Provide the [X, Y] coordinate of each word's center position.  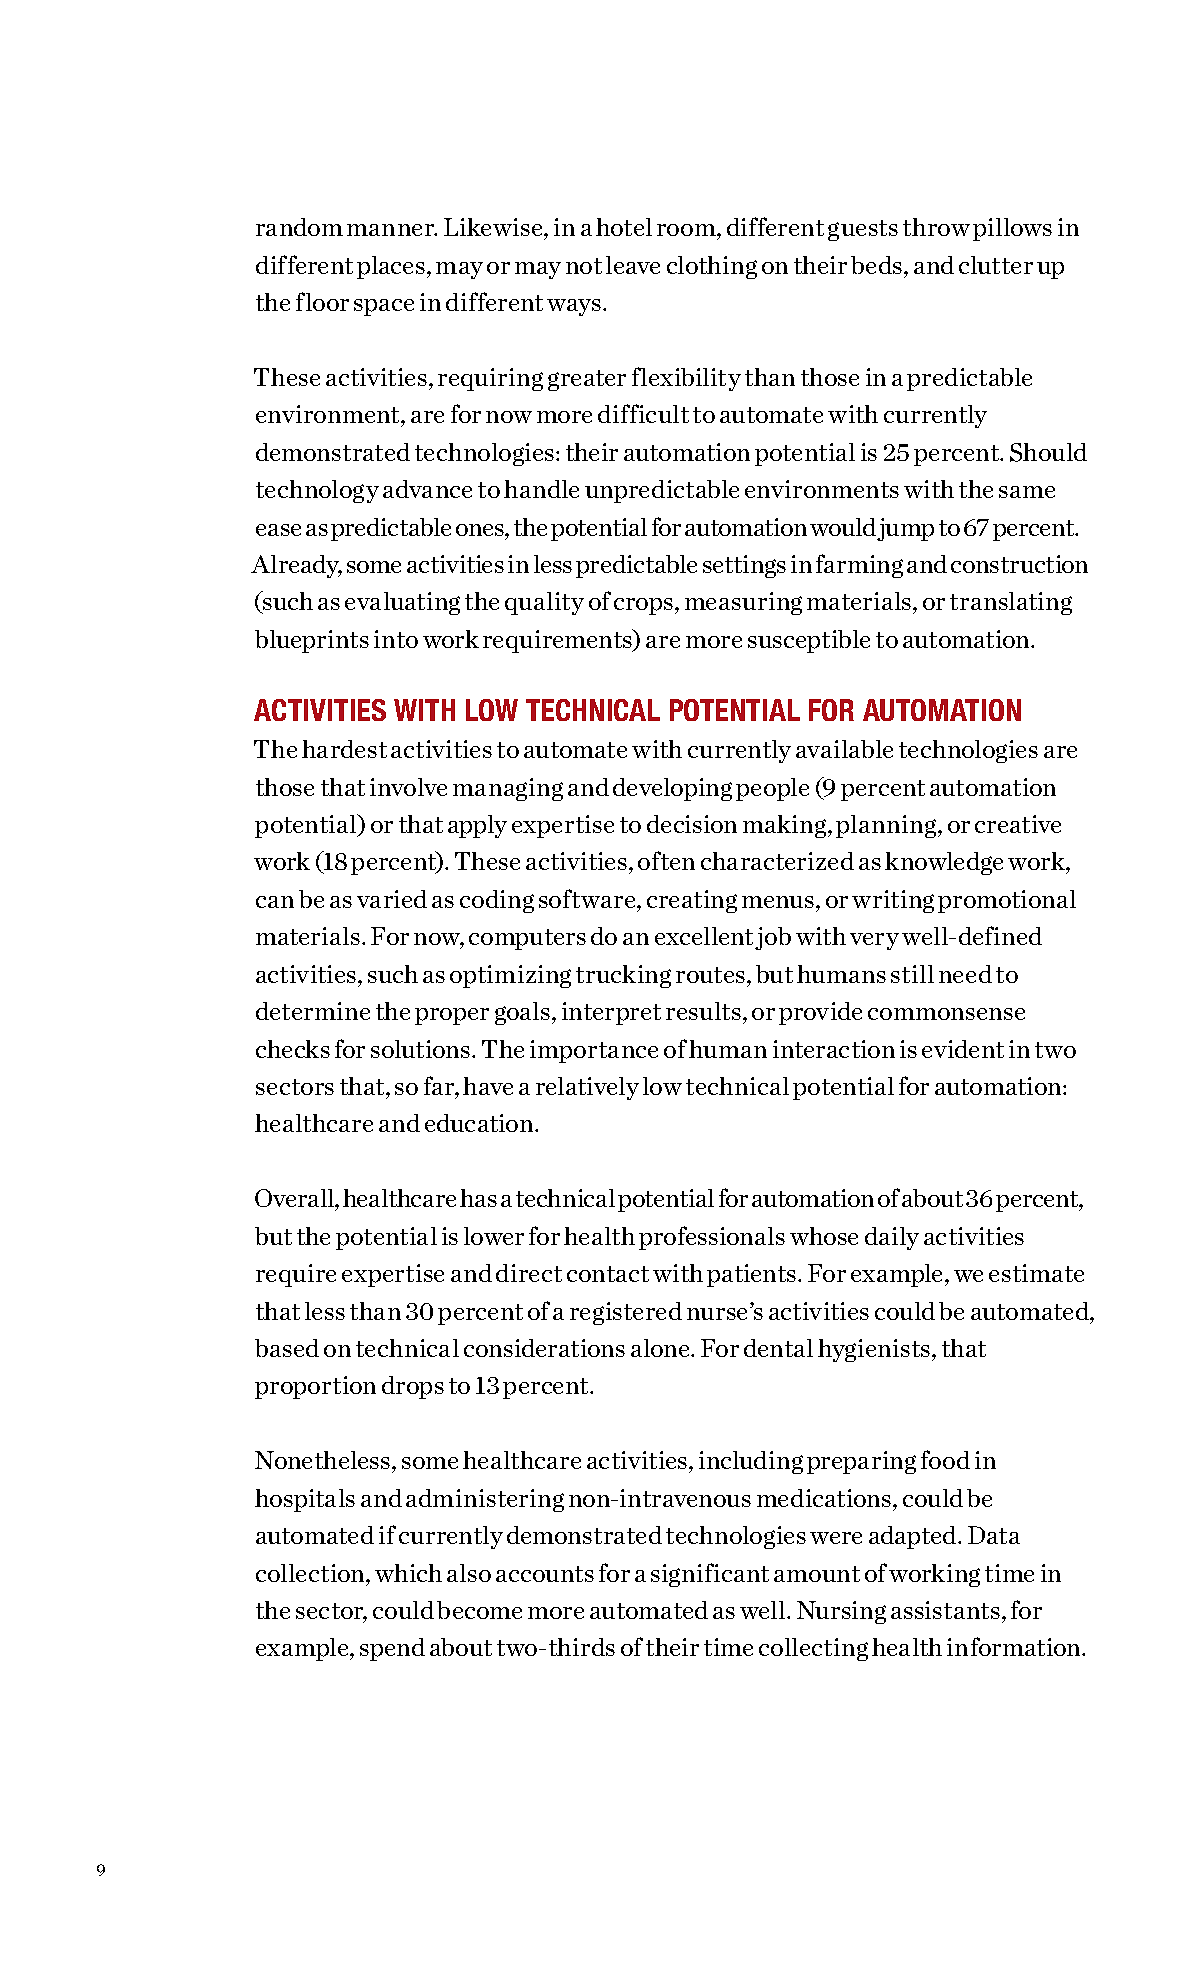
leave [633, 265]
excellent [704, 936]
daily [892, 1238]
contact [608, 1274]
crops [645, 606]
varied [392, 899]
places [392, 267]
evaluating [402, 603]
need [965, 974]
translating [1011, 603]
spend [392, 1649]
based [287, 1348]
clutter [996, 265]
